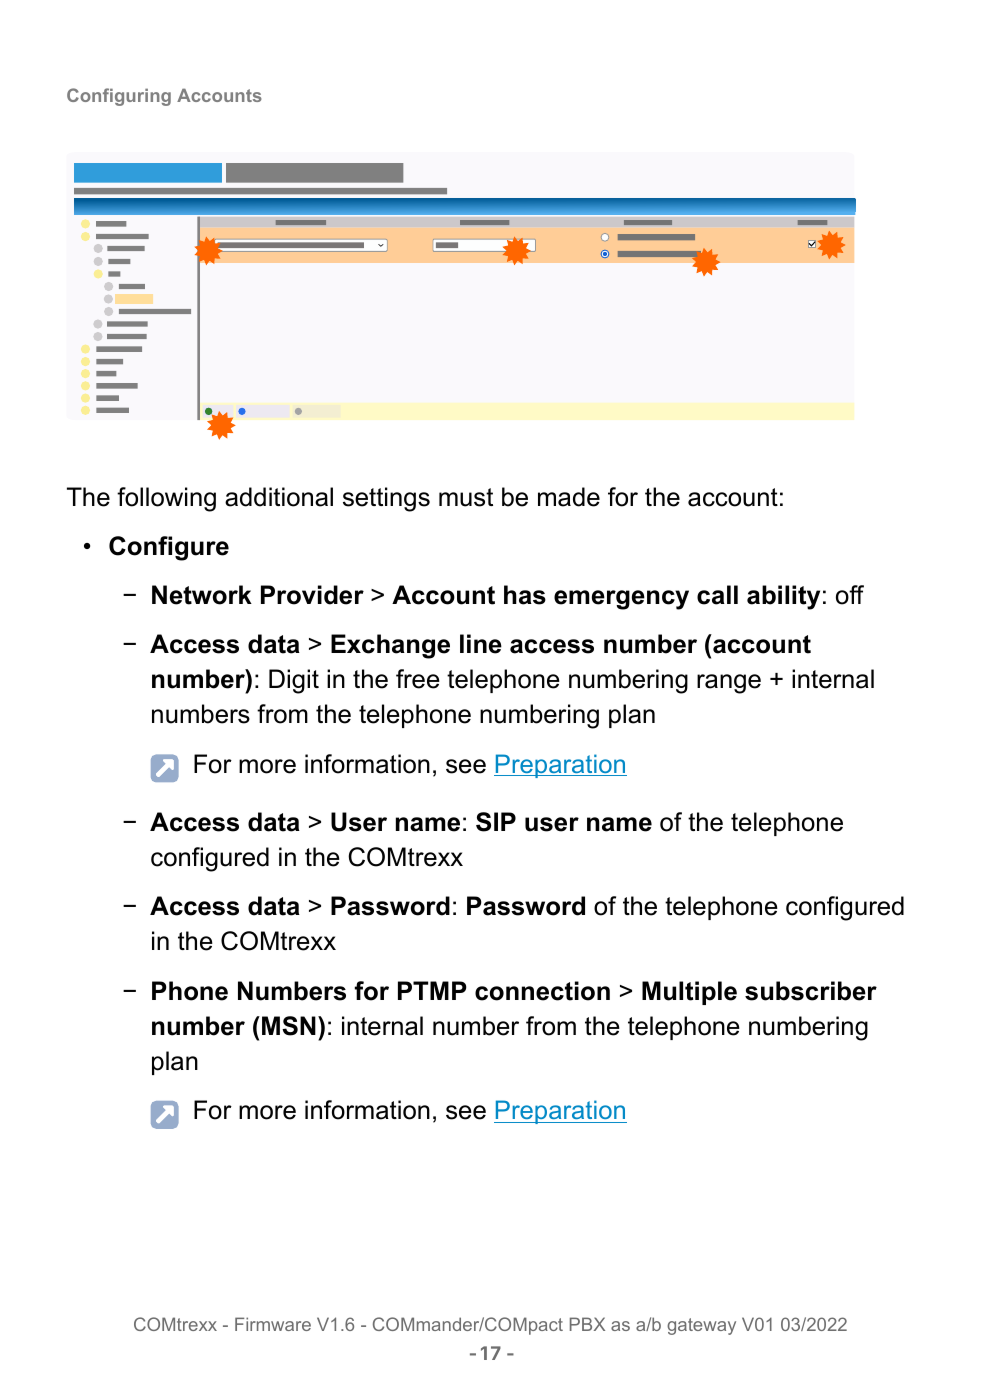 Image resolution: width=981 pixels, height=1393 pixels. I want to click on made, so click(569, 497).
